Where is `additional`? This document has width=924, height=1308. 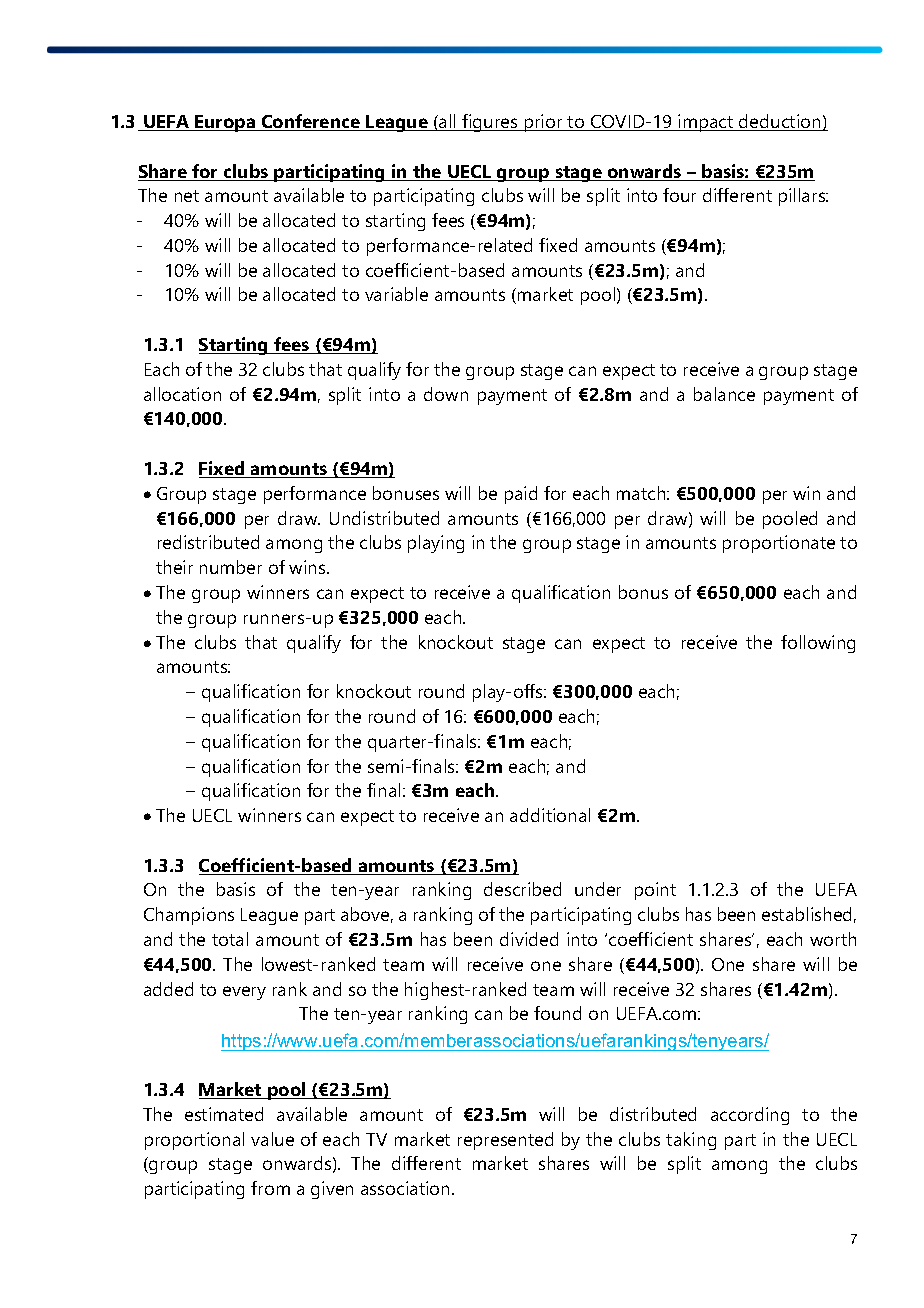 additional is located at coordinates (550, 815).
